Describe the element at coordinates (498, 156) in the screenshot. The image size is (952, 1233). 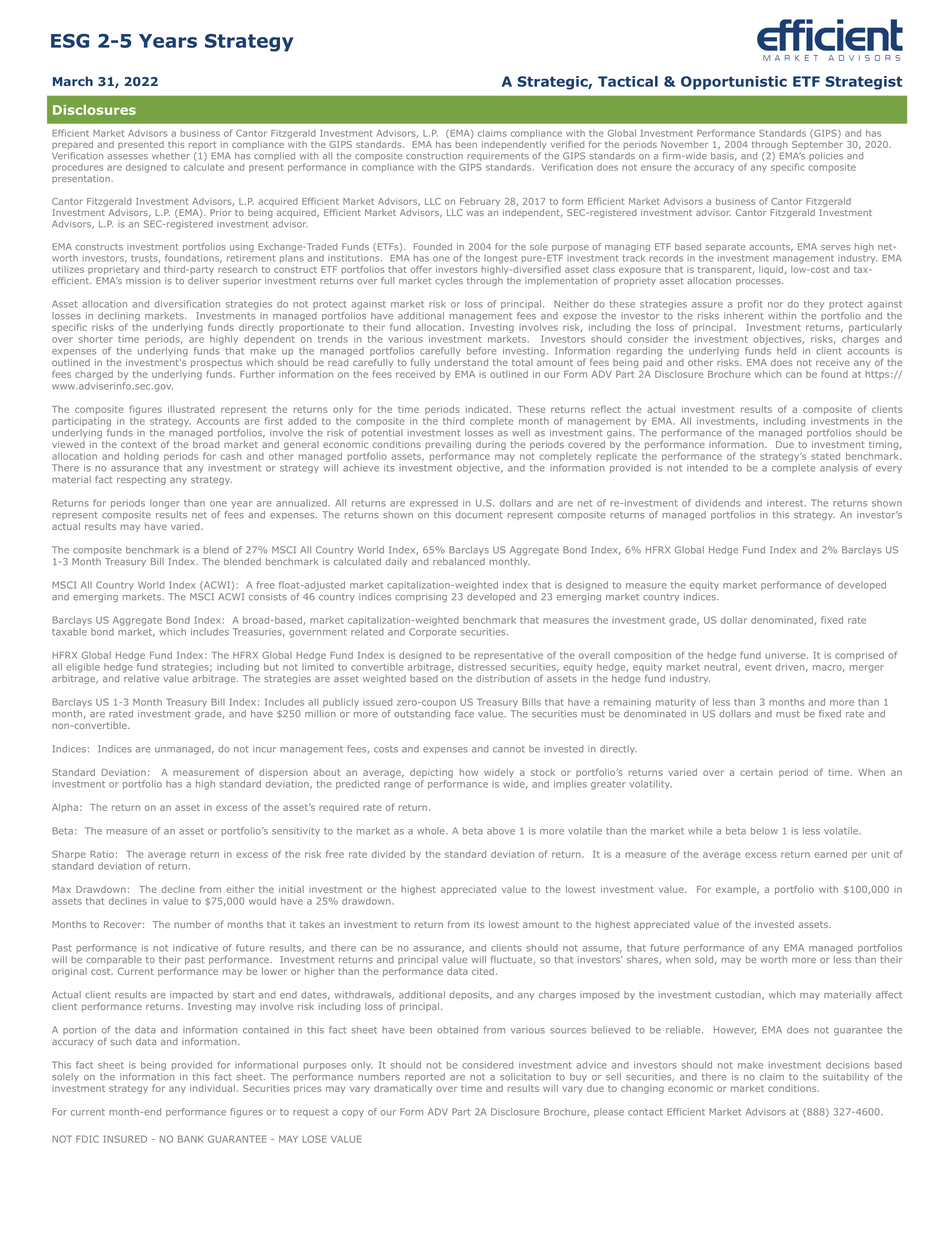
I see `requirements` at that location.
